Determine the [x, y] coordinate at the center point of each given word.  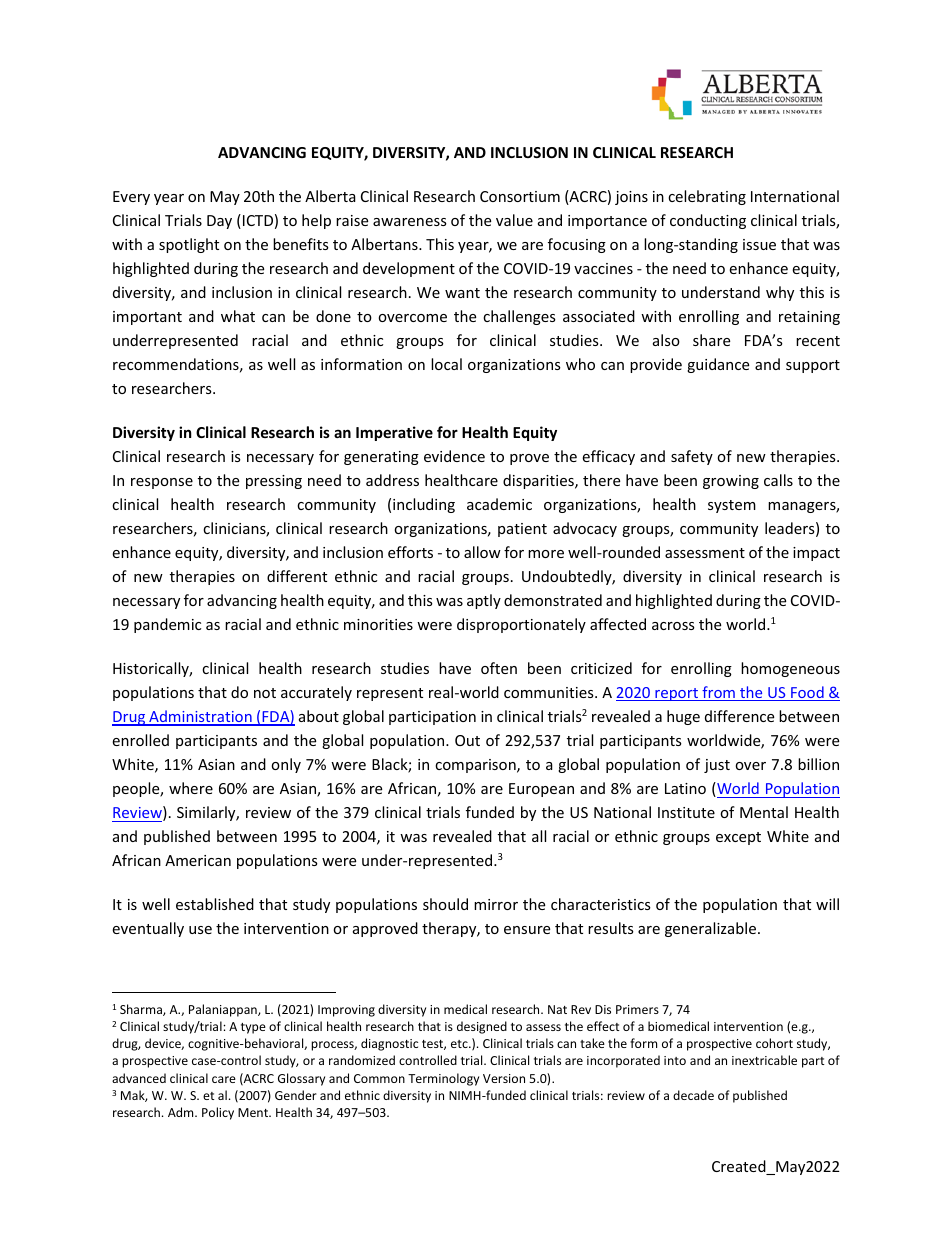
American [198, 860]
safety [692, 457]
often [499, 668]
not [265, 693]
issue [759, 244]
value [514, 220]
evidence [454, 456]
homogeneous [790, 669]
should [445, 904]
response [162, 483]
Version [504, 1078]
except [738, 838]
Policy [218, 1113]
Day [219, 222]
